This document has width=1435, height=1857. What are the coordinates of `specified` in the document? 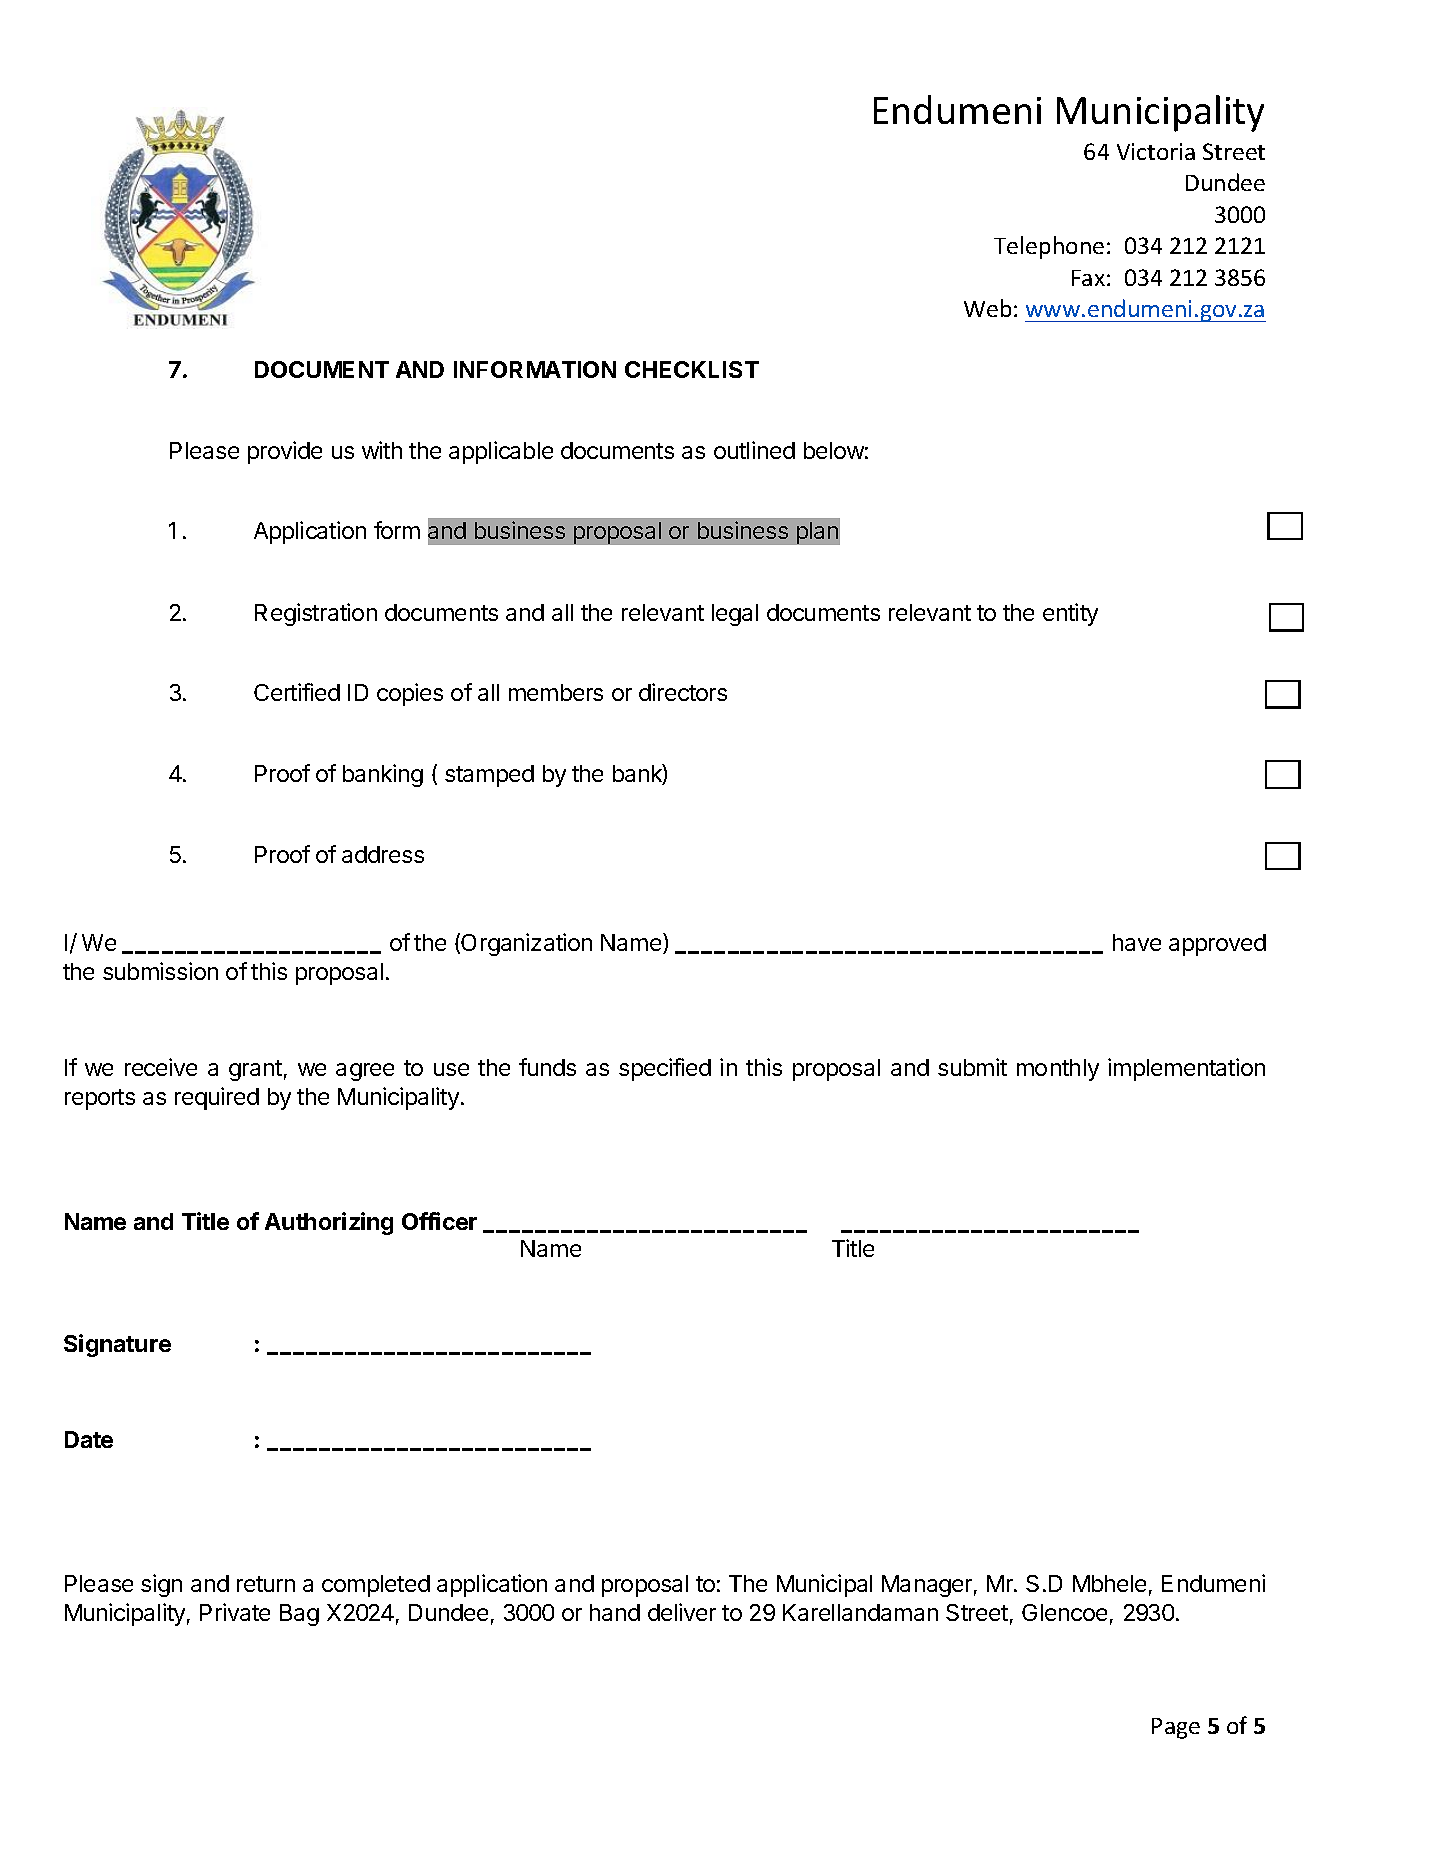 It's located at (665, 1069).
